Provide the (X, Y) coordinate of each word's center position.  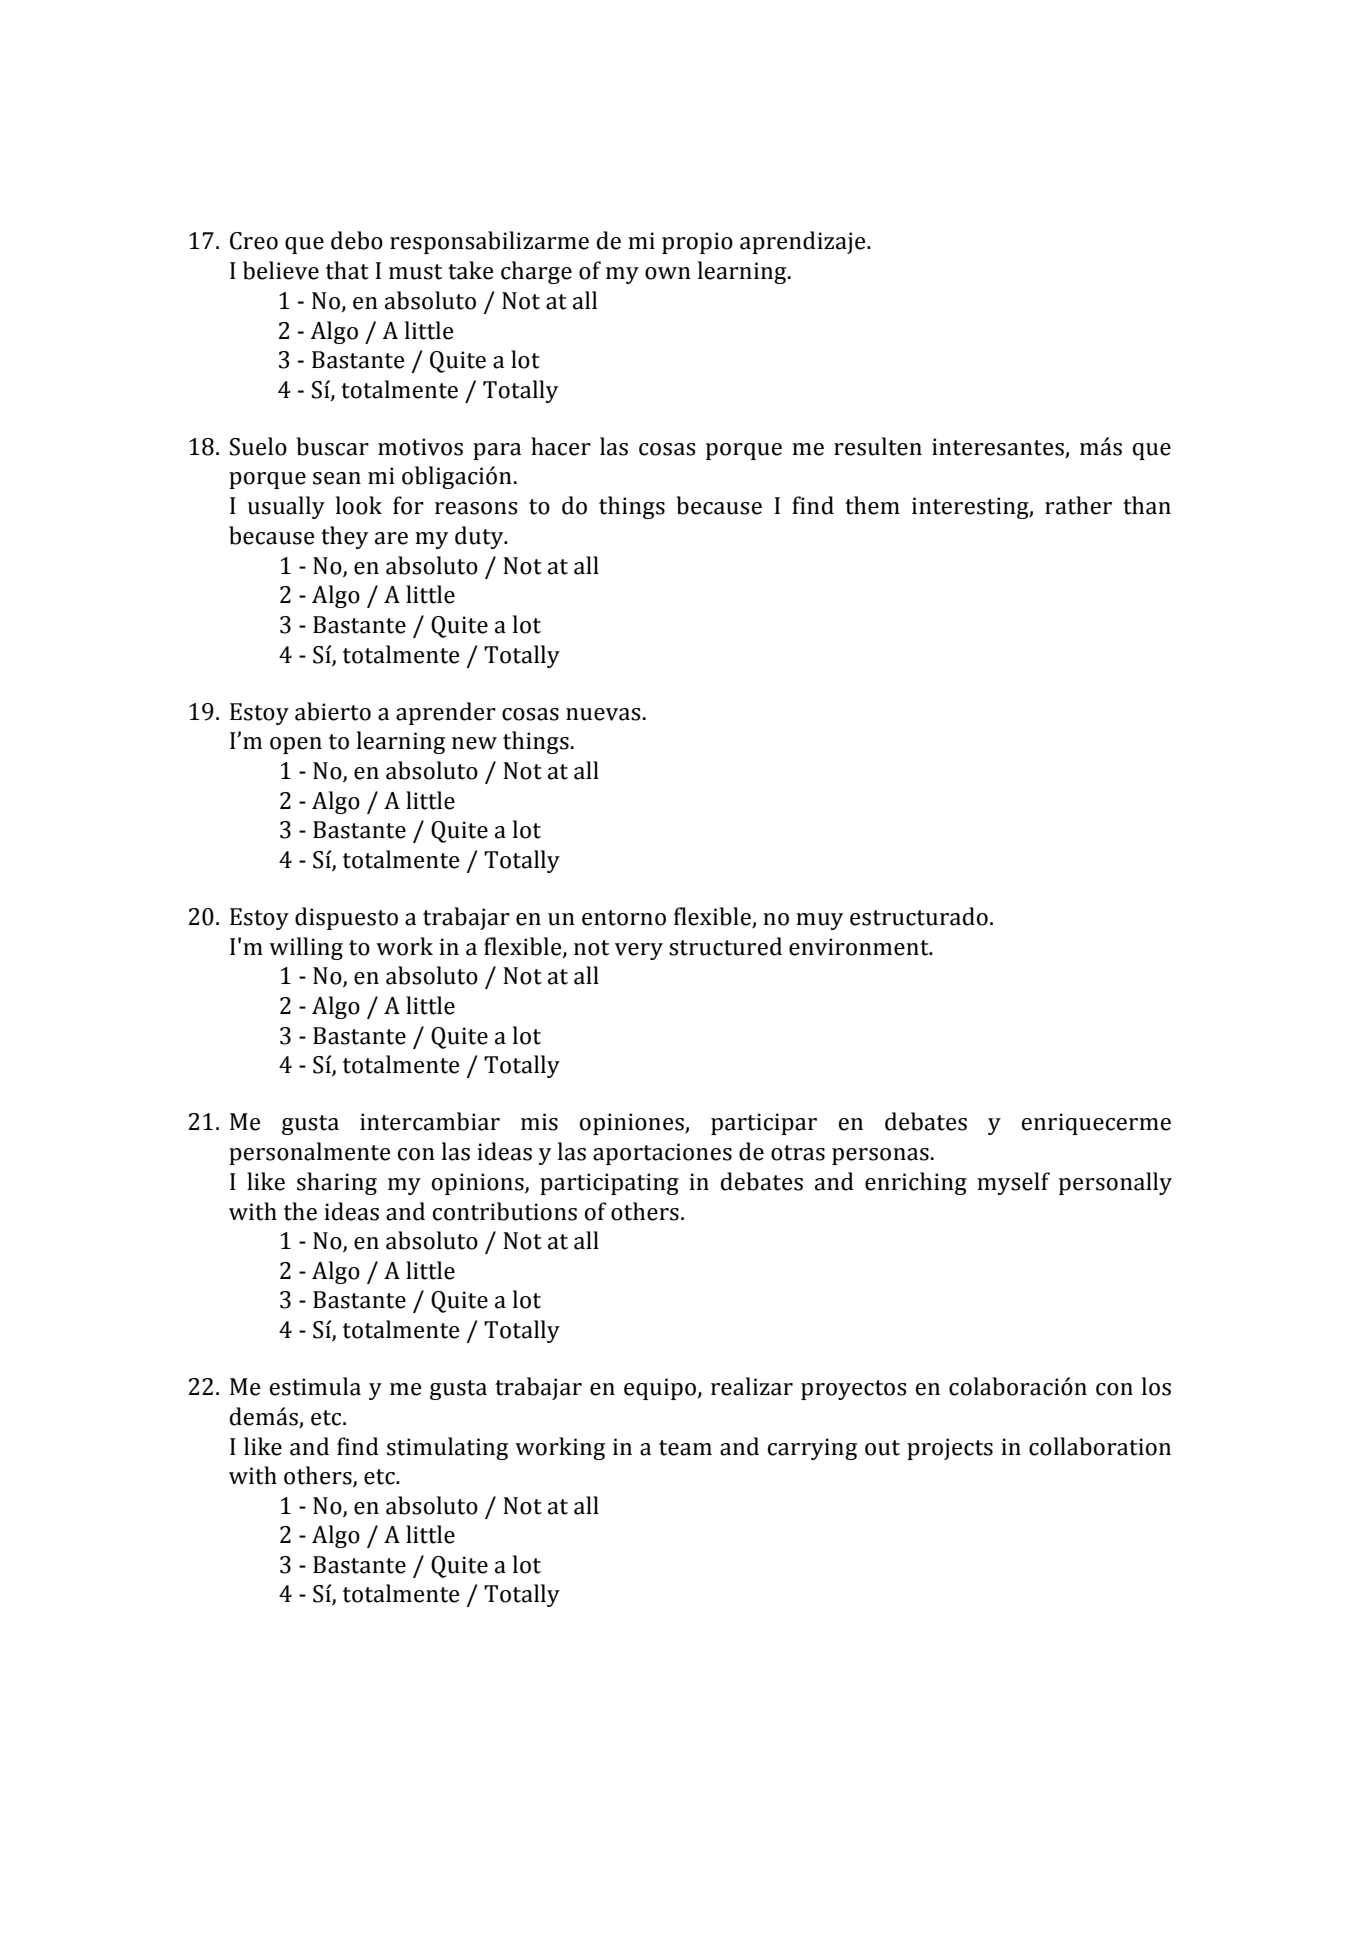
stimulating (447, 1448)
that (347, 270)
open (296, 745)
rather (1078, 505)
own (668, 273)
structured (725, 946)
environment (860, 947)
